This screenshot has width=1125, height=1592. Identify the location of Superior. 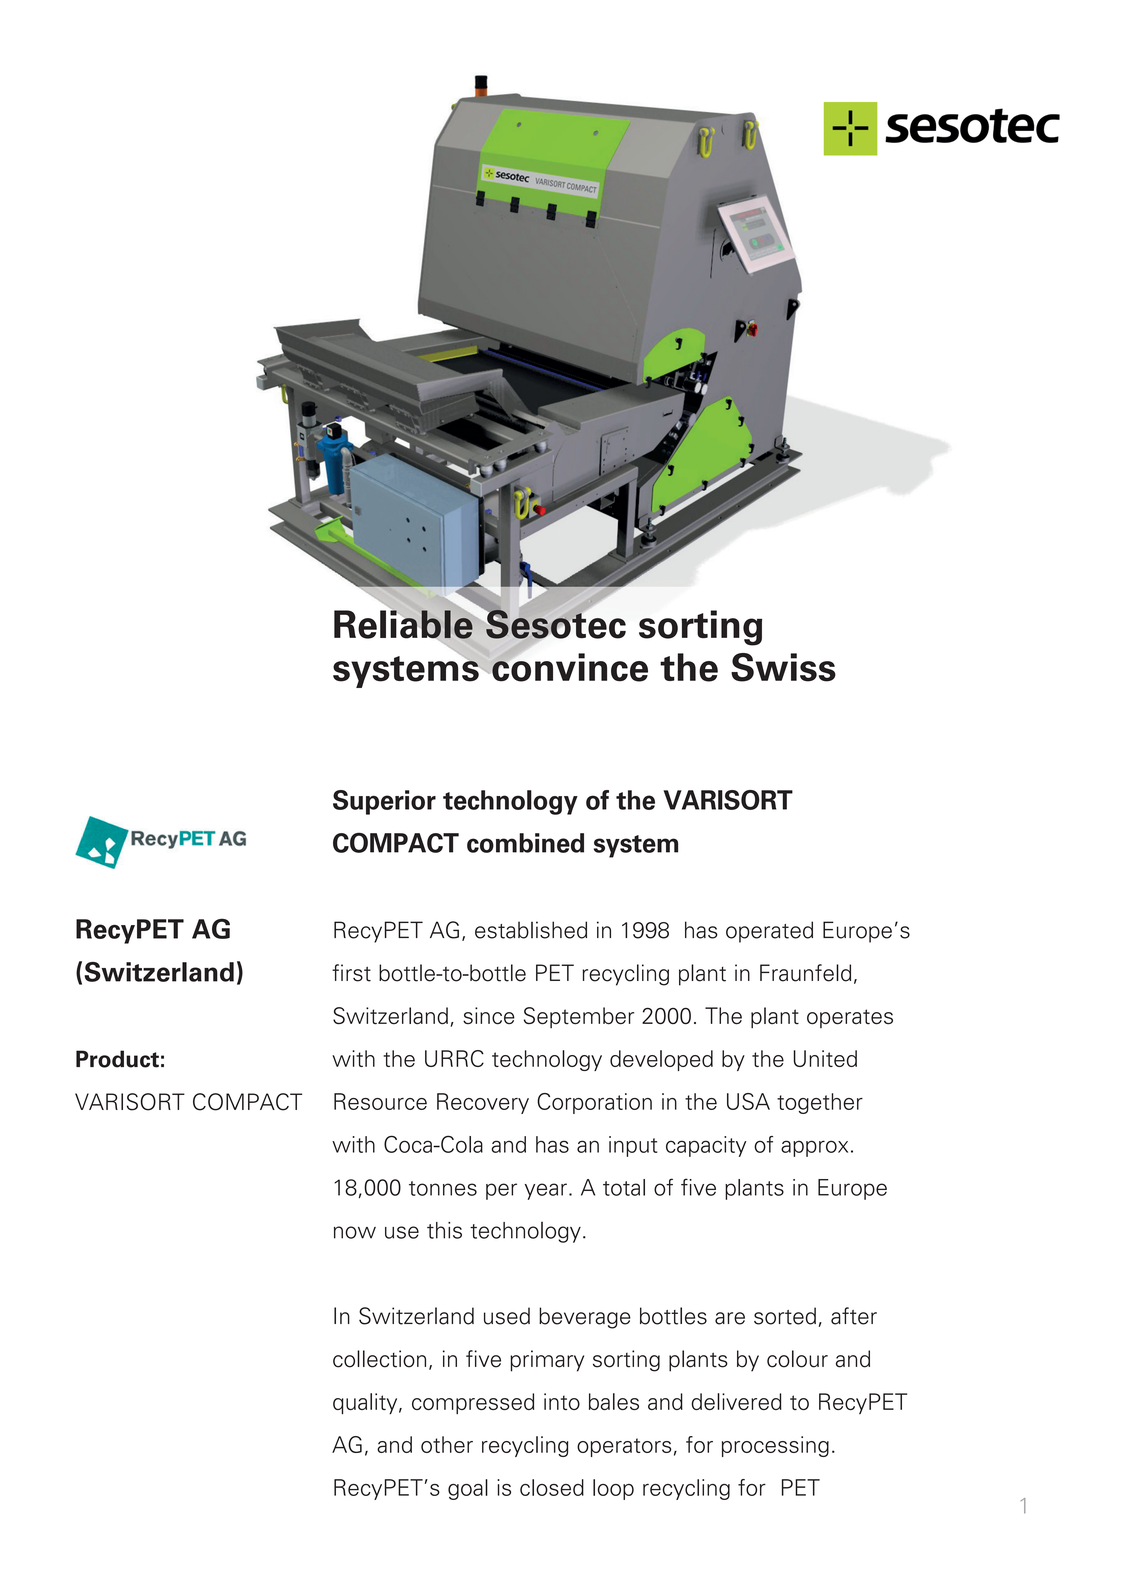
(384, 802).
